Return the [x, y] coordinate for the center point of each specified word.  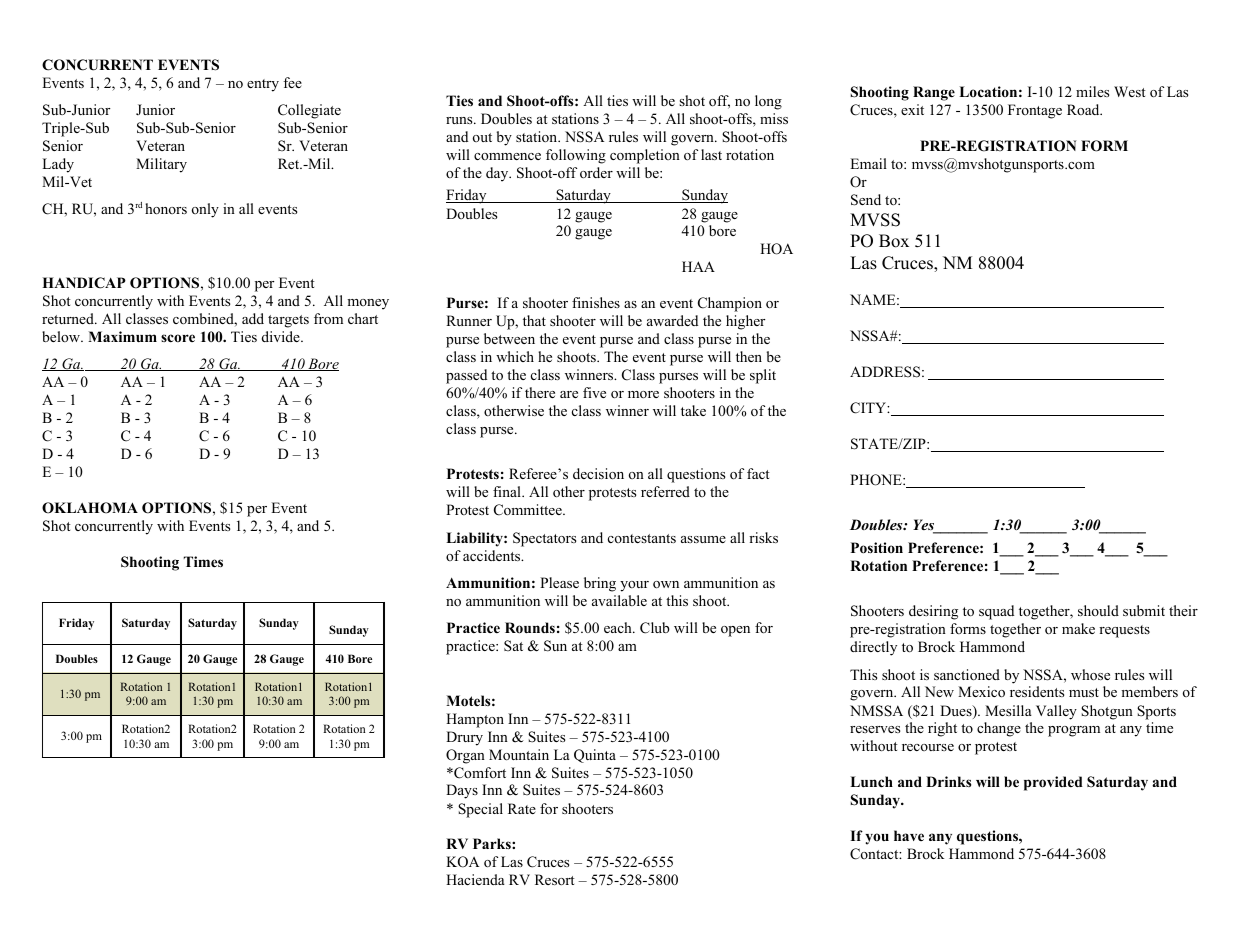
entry [263, 85]
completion [645, 156]
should [1098, 610]
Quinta [595, 756]
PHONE [877, 480]
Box [894, 241]
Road [1084, 109]
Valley [1056, 712]
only [205, 210]
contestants [642, 538]
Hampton [475, 720]
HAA [698, 266]
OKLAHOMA [90, 508]
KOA [462, 862]
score [178, 338]
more [643, 394]
